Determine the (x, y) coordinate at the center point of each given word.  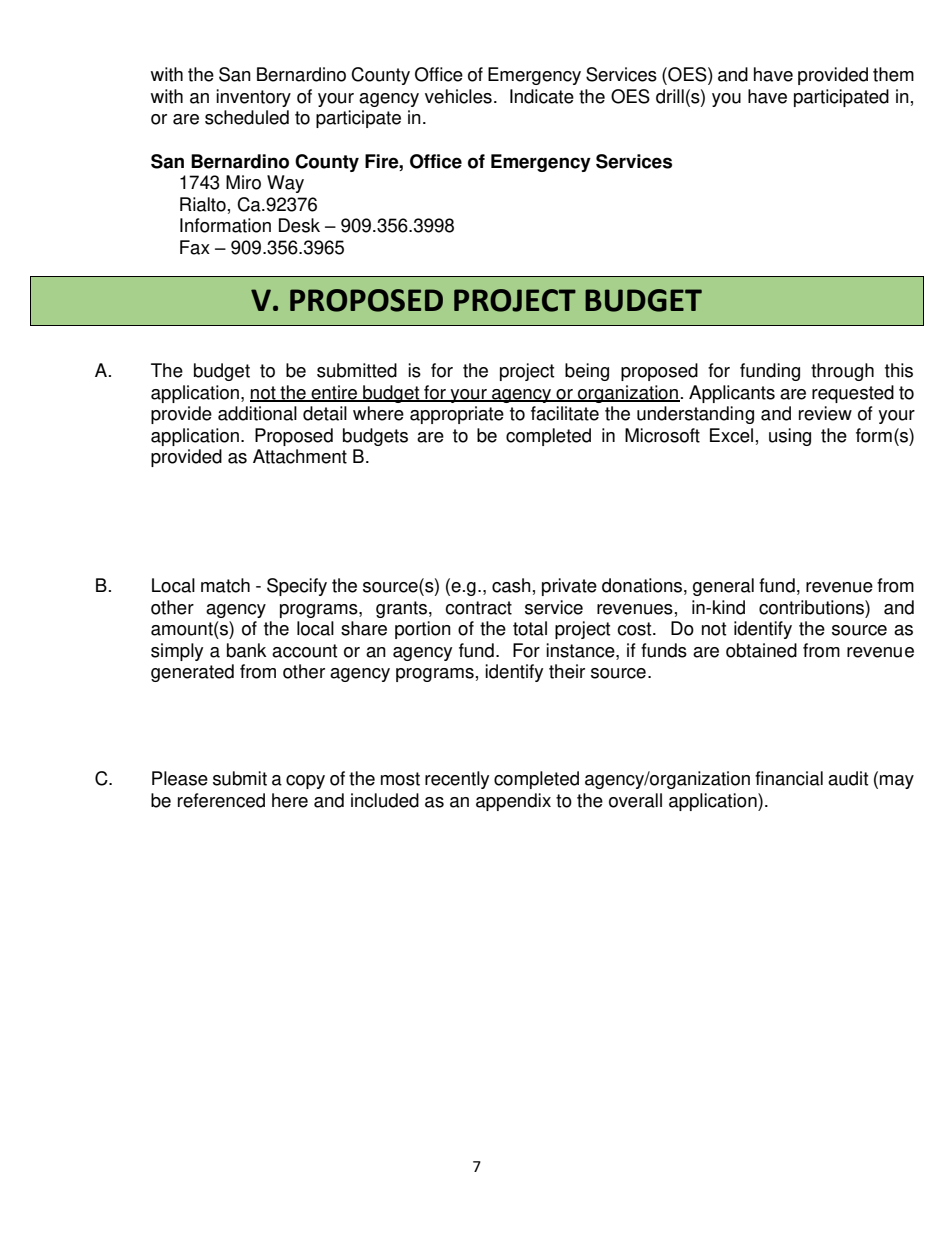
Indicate (542, 96)
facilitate (565, 413)
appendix (513, 802)
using (790, 437)
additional (257, 413)
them (893, 74)
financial (789, 778)
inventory (253, 98)
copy (305, 782)
